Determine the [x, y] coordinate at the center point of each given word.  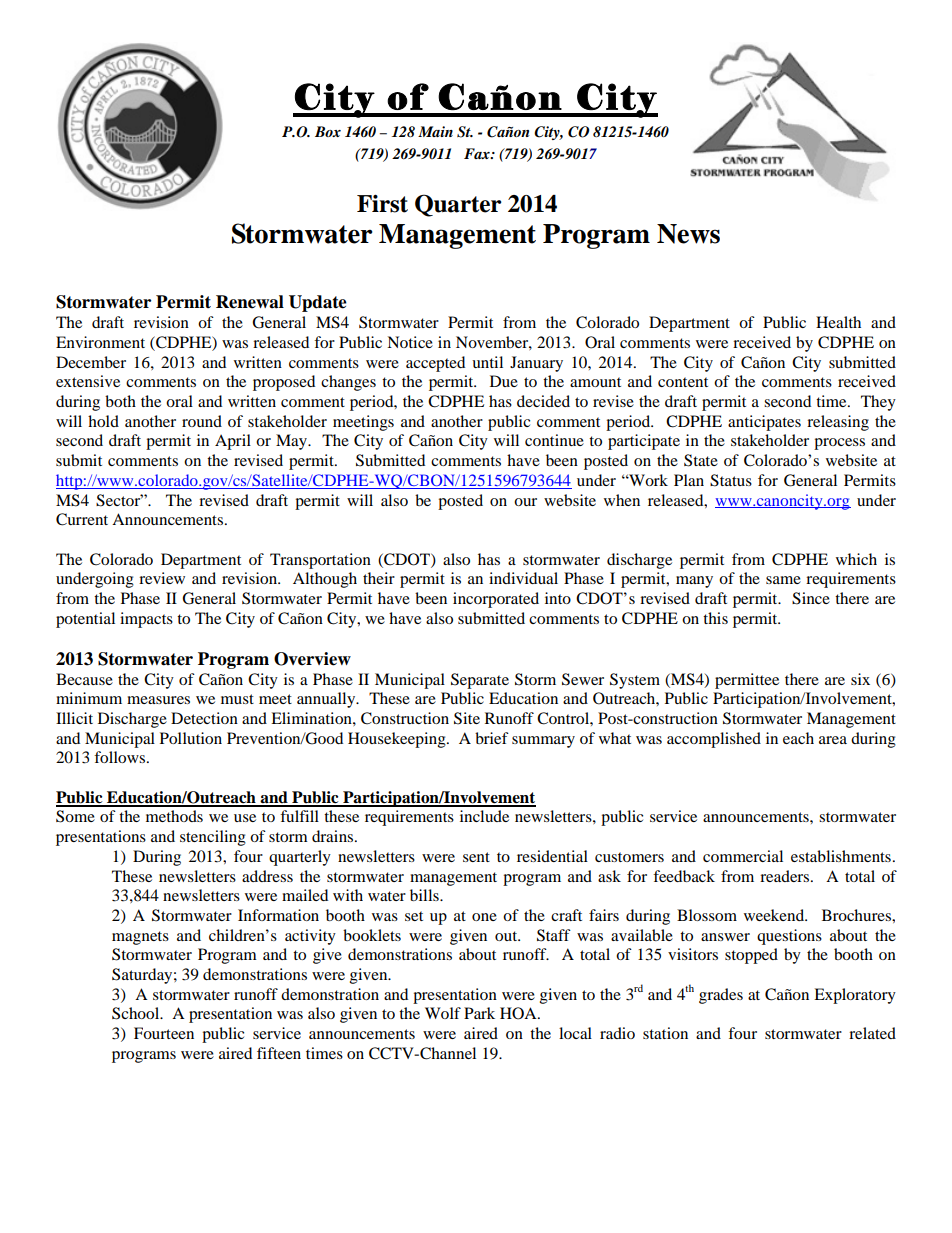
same [783, 580]
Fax [478, 153]
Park [479, 1013]
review [162, 578]
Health [838, 322]
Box [328, 131]
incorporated [496, 600]
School [137, 1013]
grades [721, 996]
